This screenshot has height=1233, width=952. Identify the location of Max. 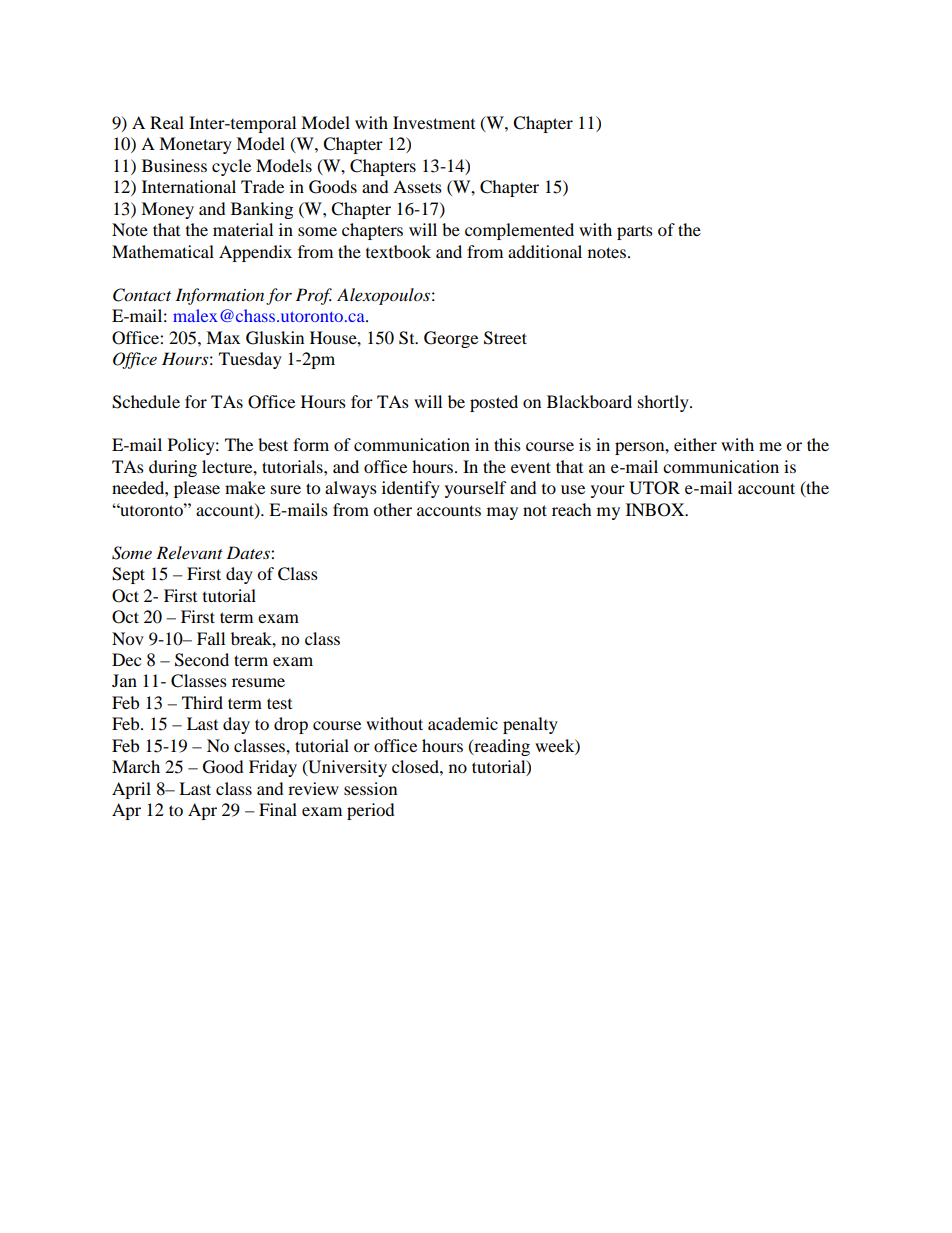
(223, 337).
